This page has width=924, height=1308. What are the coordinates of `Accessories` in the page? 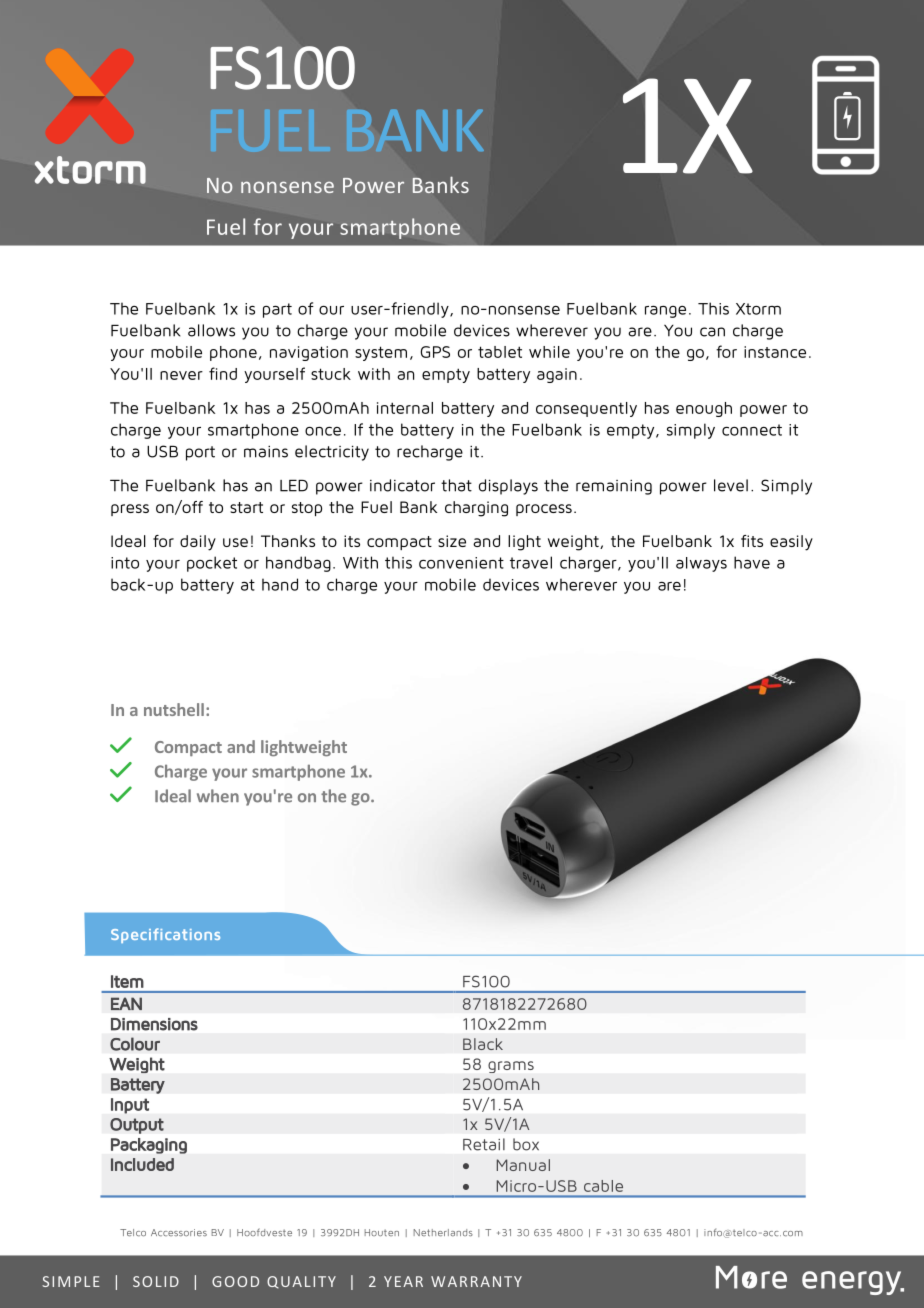 It's located at (179, 1232).
